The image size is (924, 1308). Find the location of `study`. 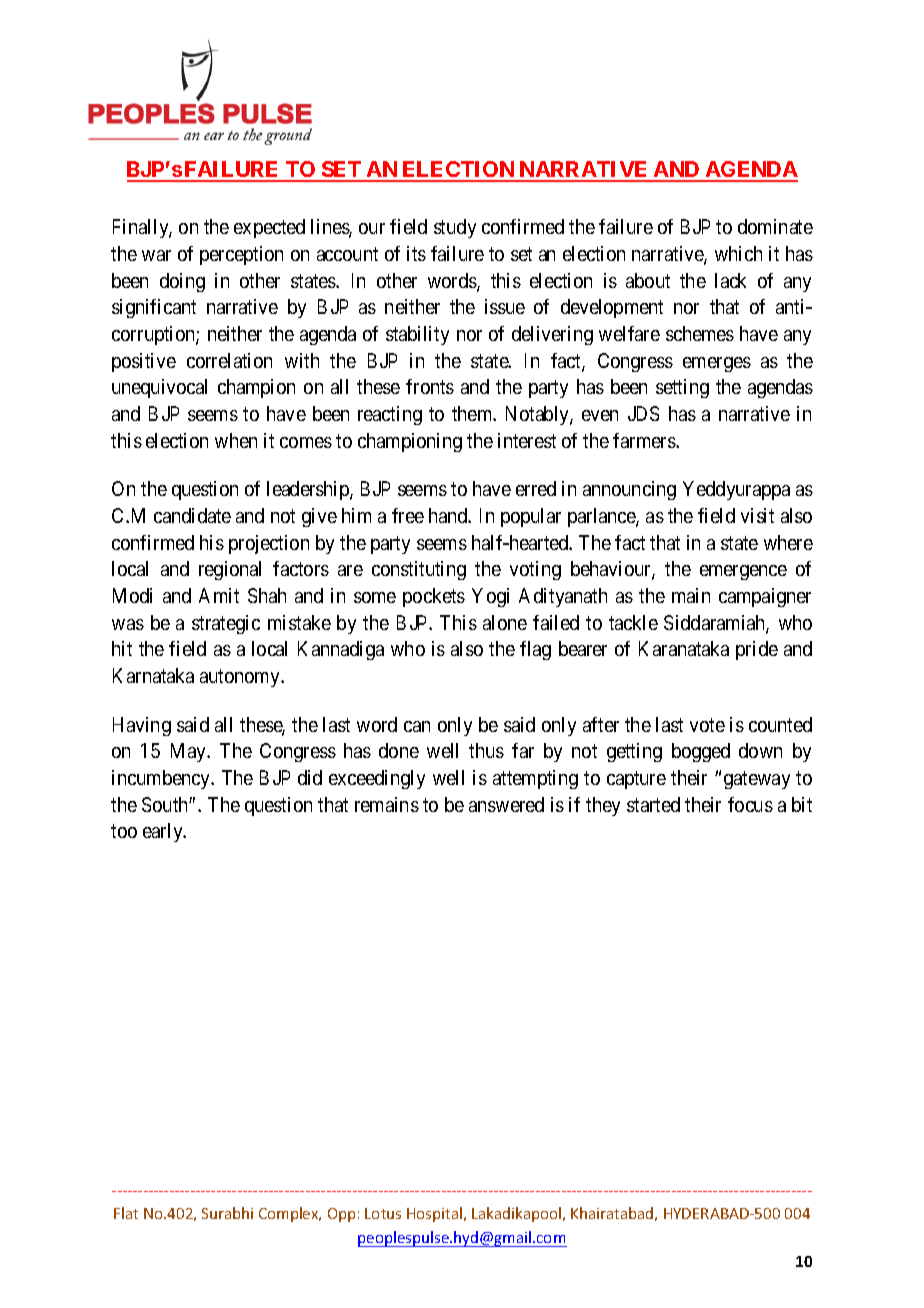

study is located at coordinates (455, 228).
